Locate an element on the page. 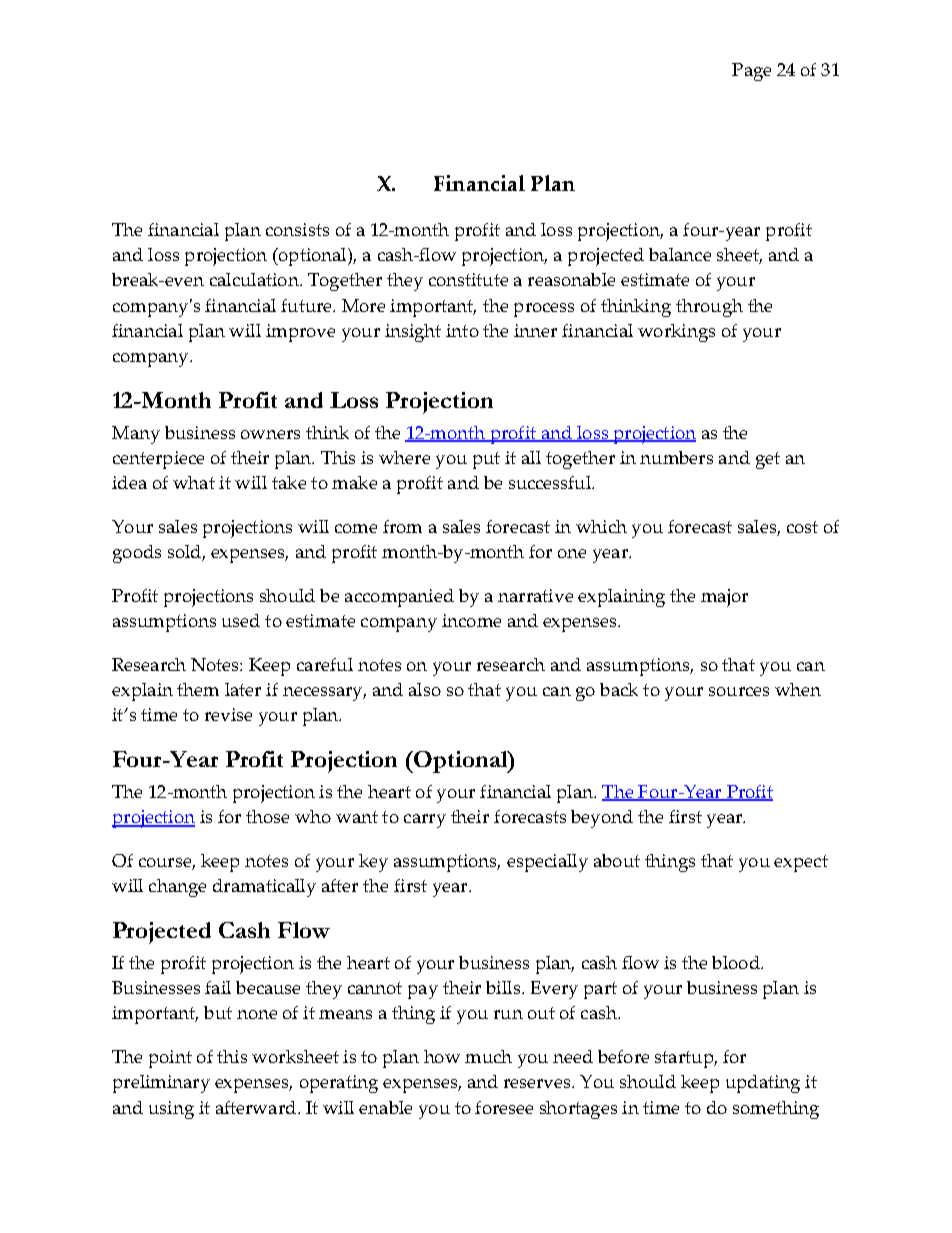  sources is located at coordinates (739, 691).
